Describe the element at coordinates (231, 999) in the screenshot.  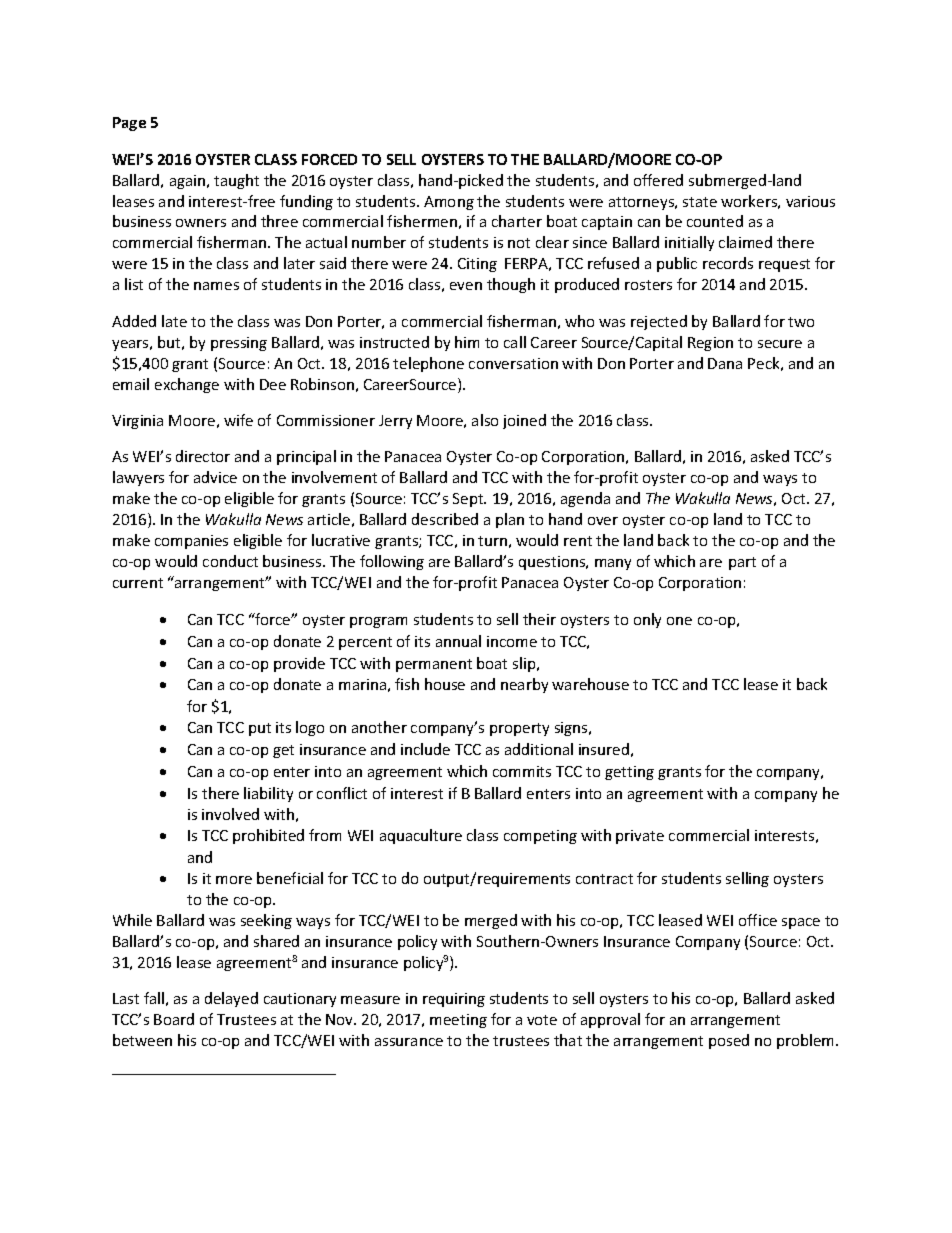
I see `delayed` at that location.
